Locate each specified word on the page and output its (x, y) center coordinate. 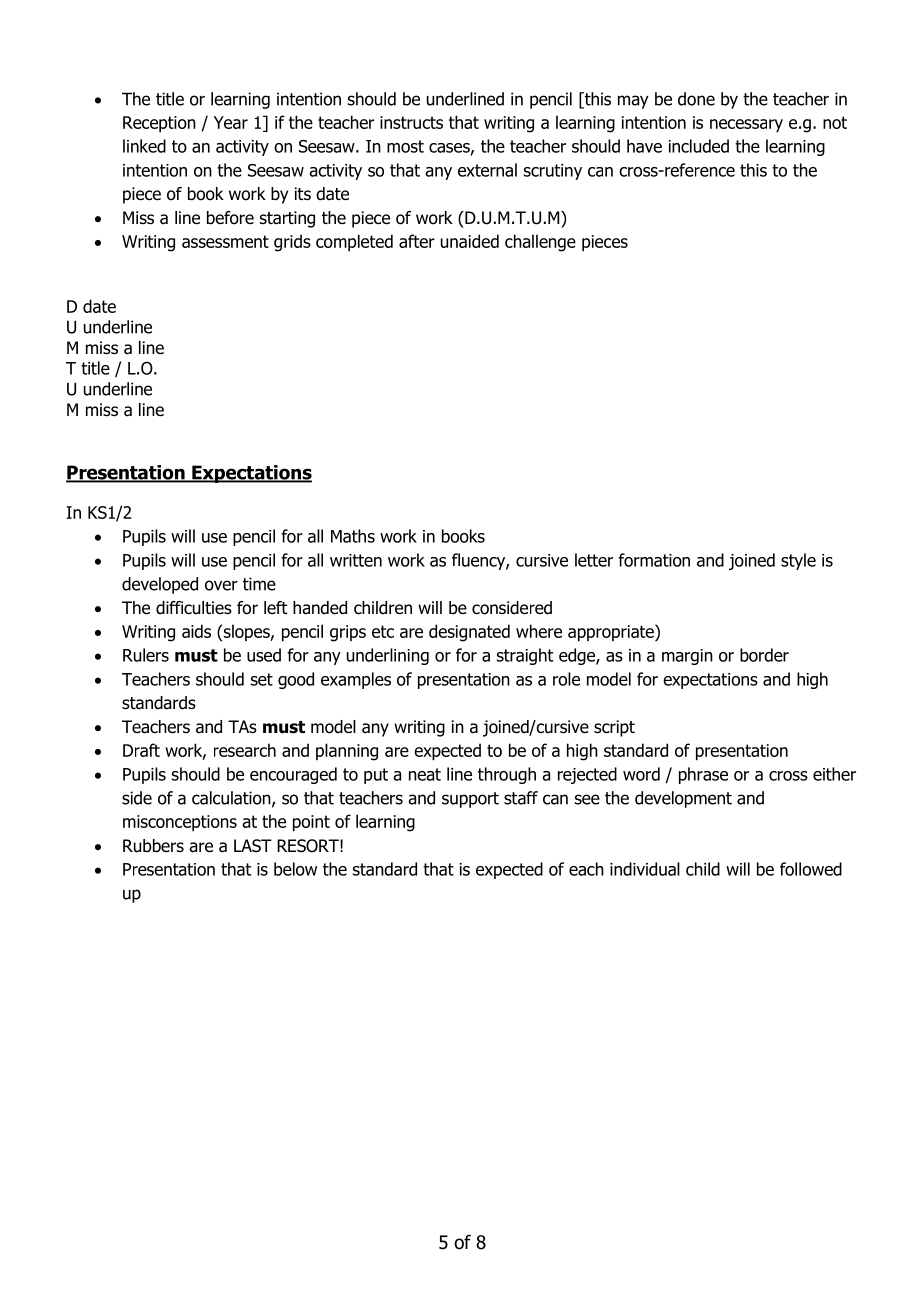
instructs (411, 122)
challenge (540, 243)
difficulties (194, 608)
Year (231, 122)
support (470, 800)
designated (469, 633)
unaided (470, 241)
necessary (746, 126)
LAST (253, 846)
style (798, 561)
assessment (225, 241)
